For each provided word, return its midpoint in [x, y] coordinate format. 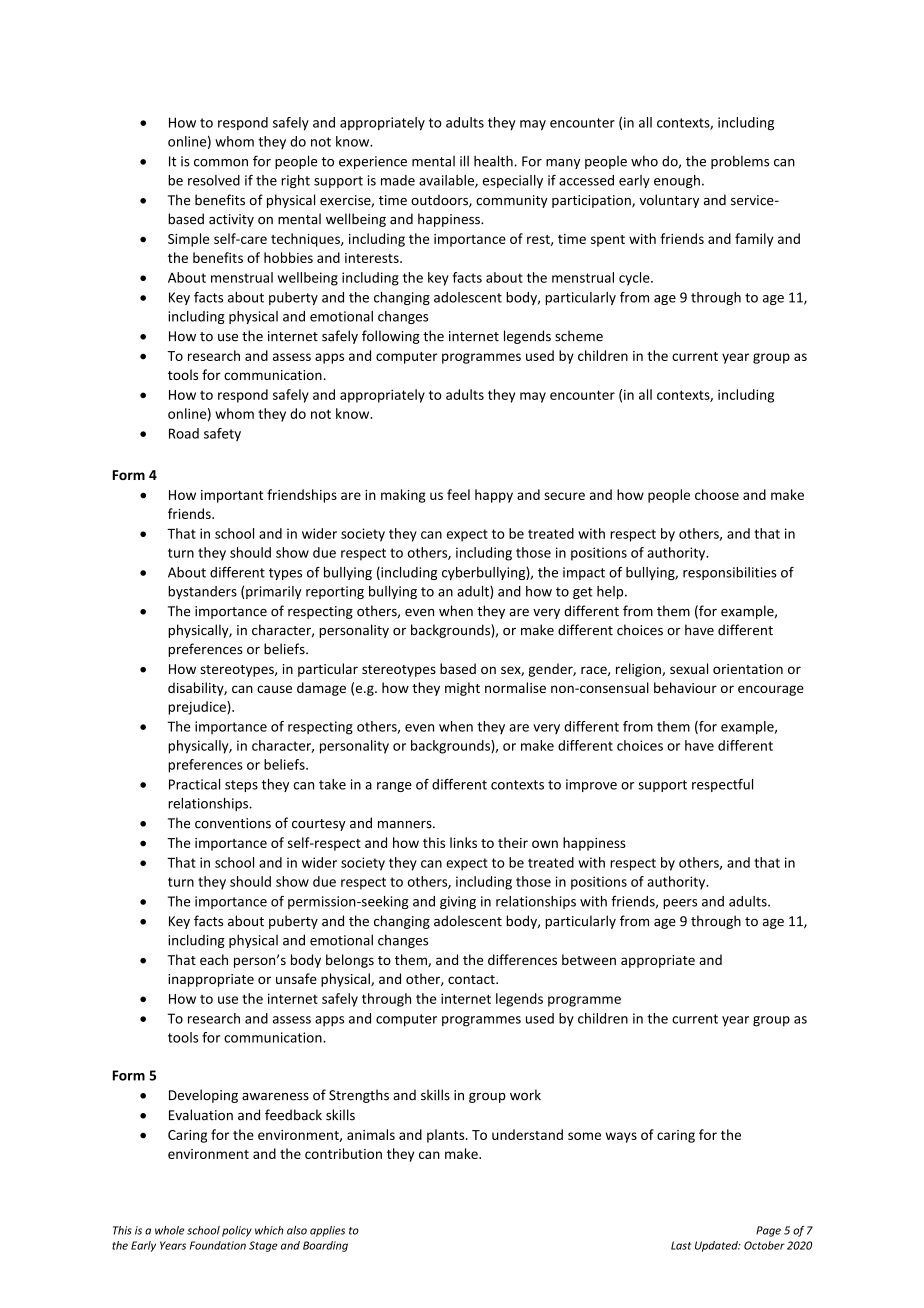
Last [681, 1245]
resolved [214, 180]
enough [677, 181]
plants [447, 1136]
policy [237, 1231]
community [512, 201]
